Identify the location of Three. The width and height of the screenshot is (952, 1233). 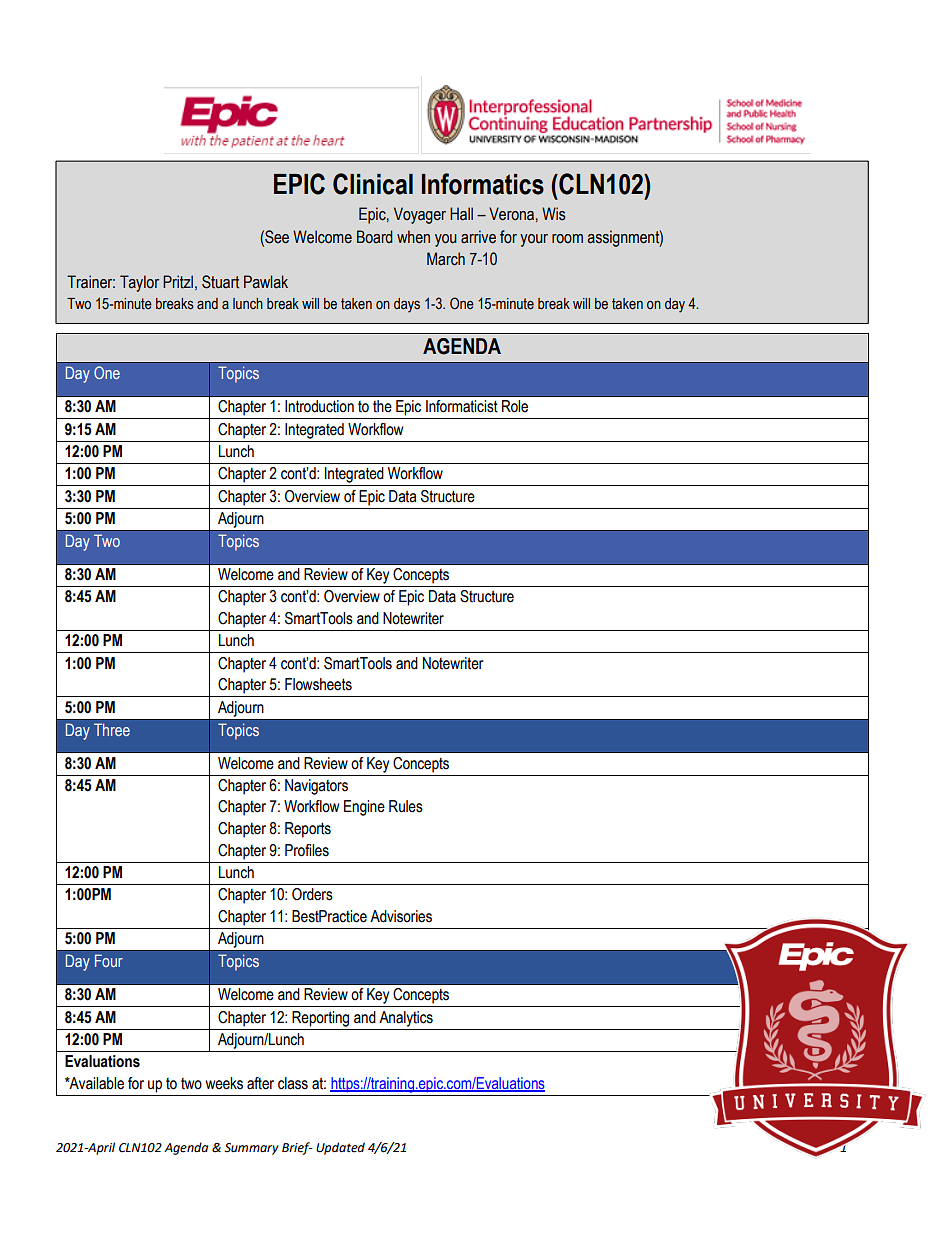
(112, 729).
